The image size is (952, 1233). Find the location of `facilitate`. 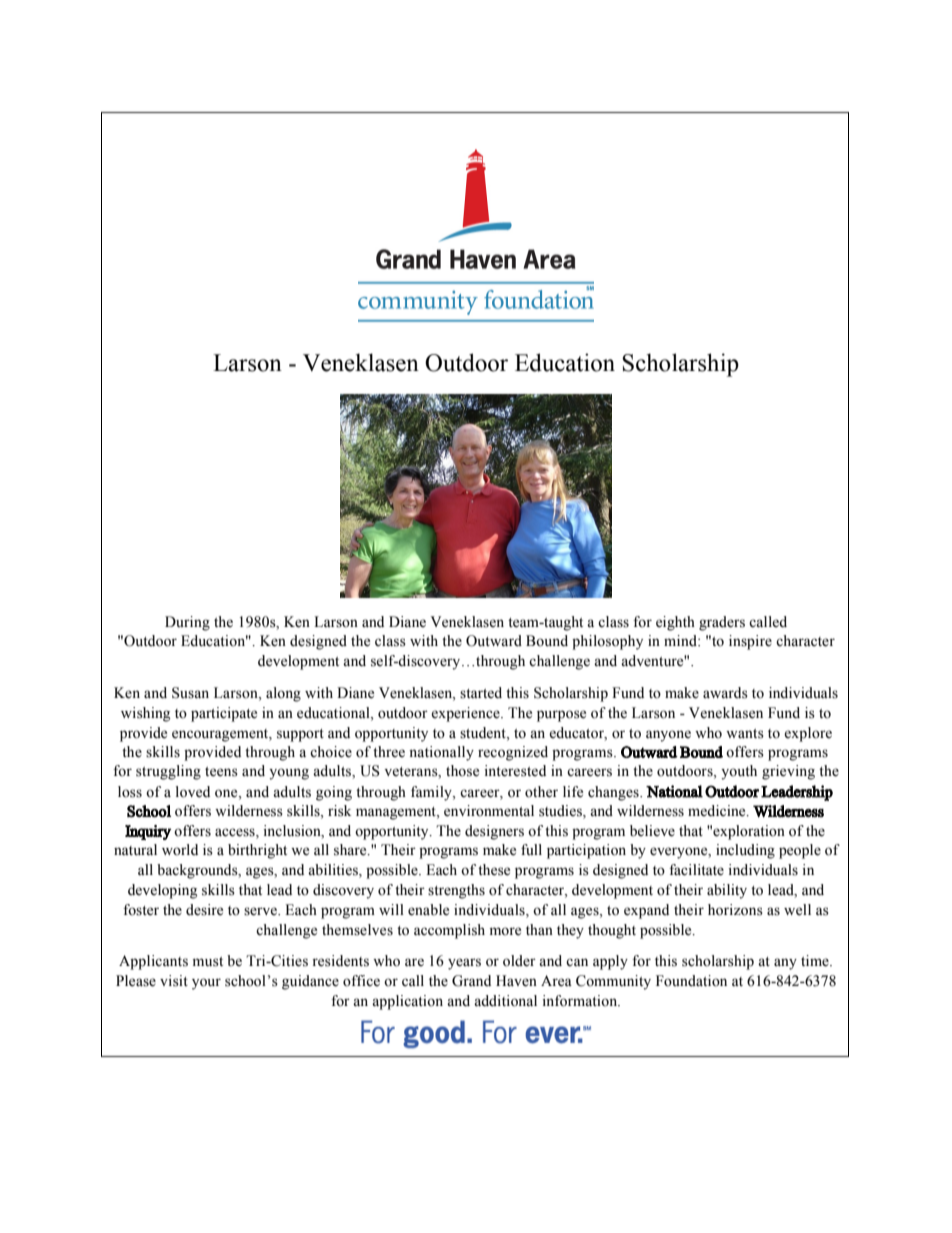

facilitate is located at coordinates (696, 870).
